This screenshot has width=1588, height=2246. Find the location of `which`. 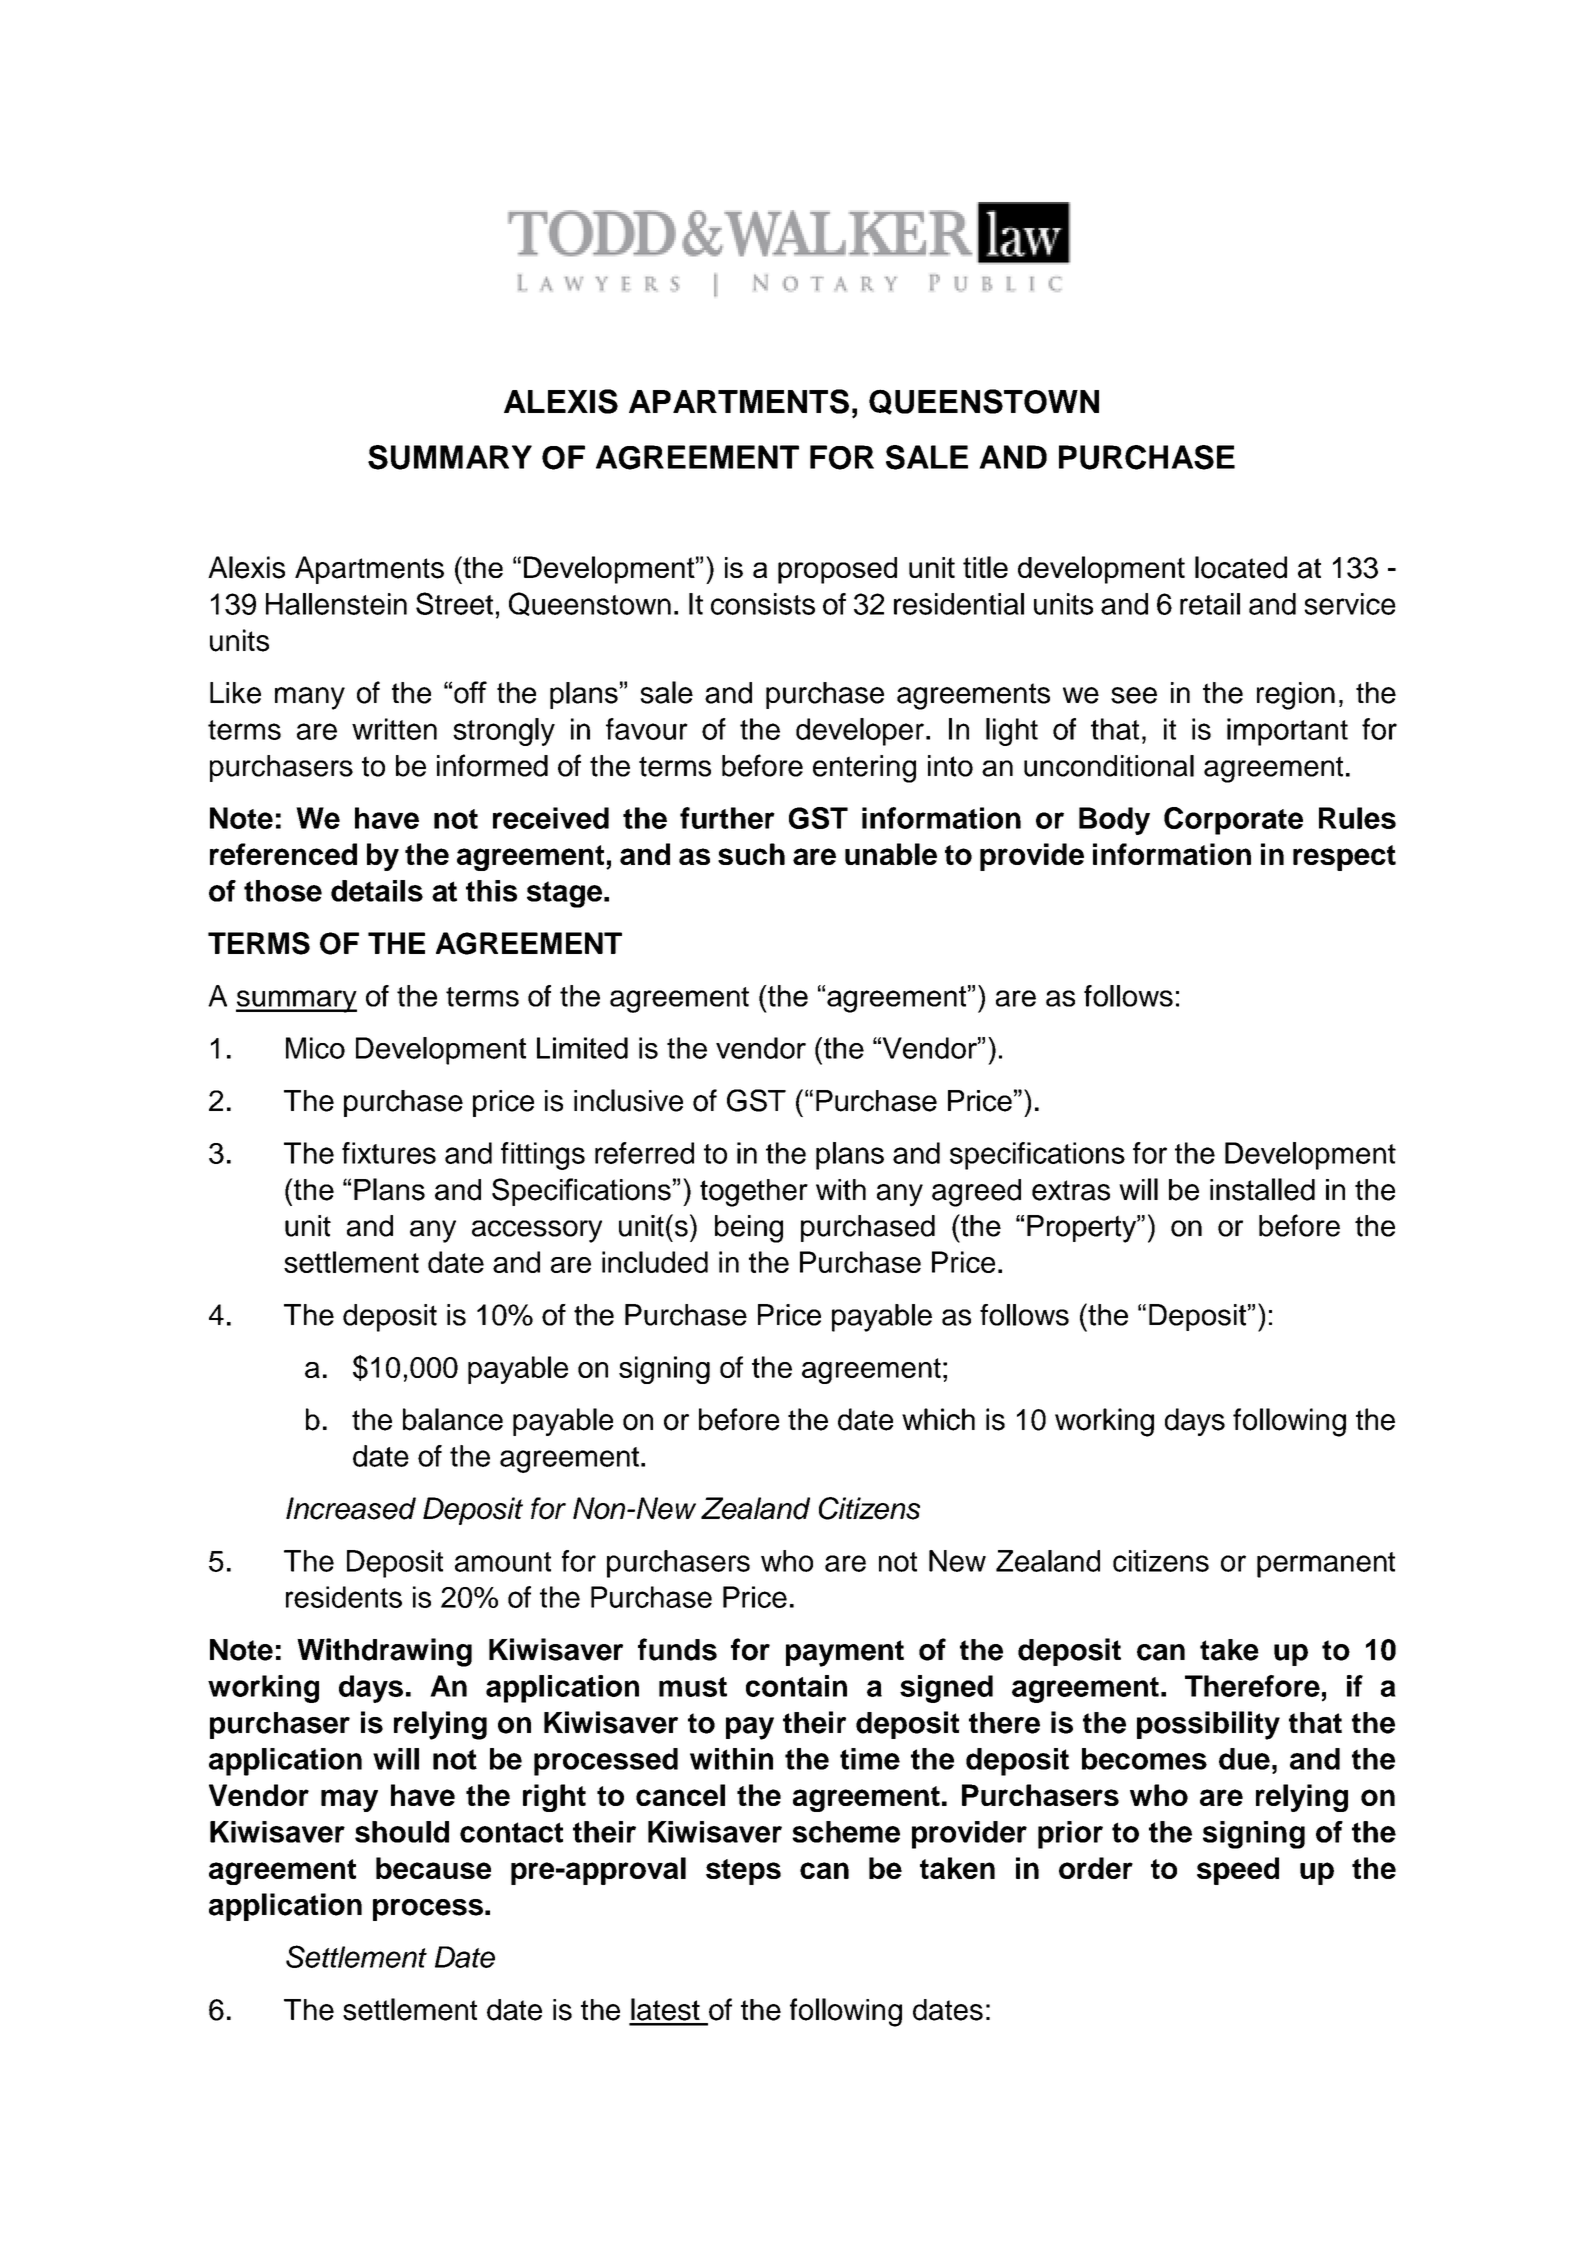

which is located at coordinates (938, 1419).
